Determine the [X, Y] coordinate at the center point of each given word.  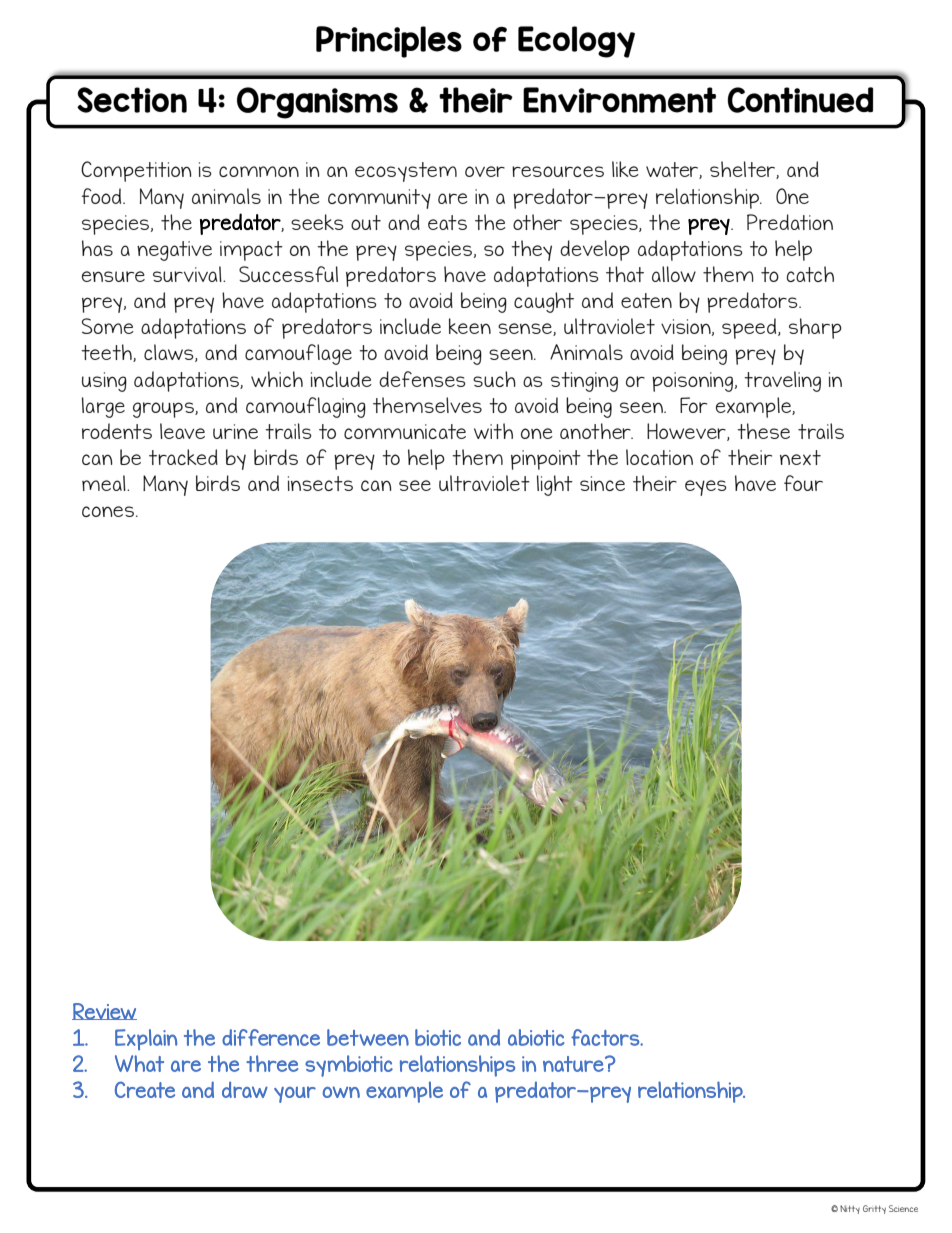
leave [182, 431]
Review [104, 1011]
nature [574, 1064]
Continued [800, 100]
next [800, 457]
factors [606, 1037]
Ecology [576, 42]
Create [145, 1089]
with [493, 431]
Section [132, 100]
